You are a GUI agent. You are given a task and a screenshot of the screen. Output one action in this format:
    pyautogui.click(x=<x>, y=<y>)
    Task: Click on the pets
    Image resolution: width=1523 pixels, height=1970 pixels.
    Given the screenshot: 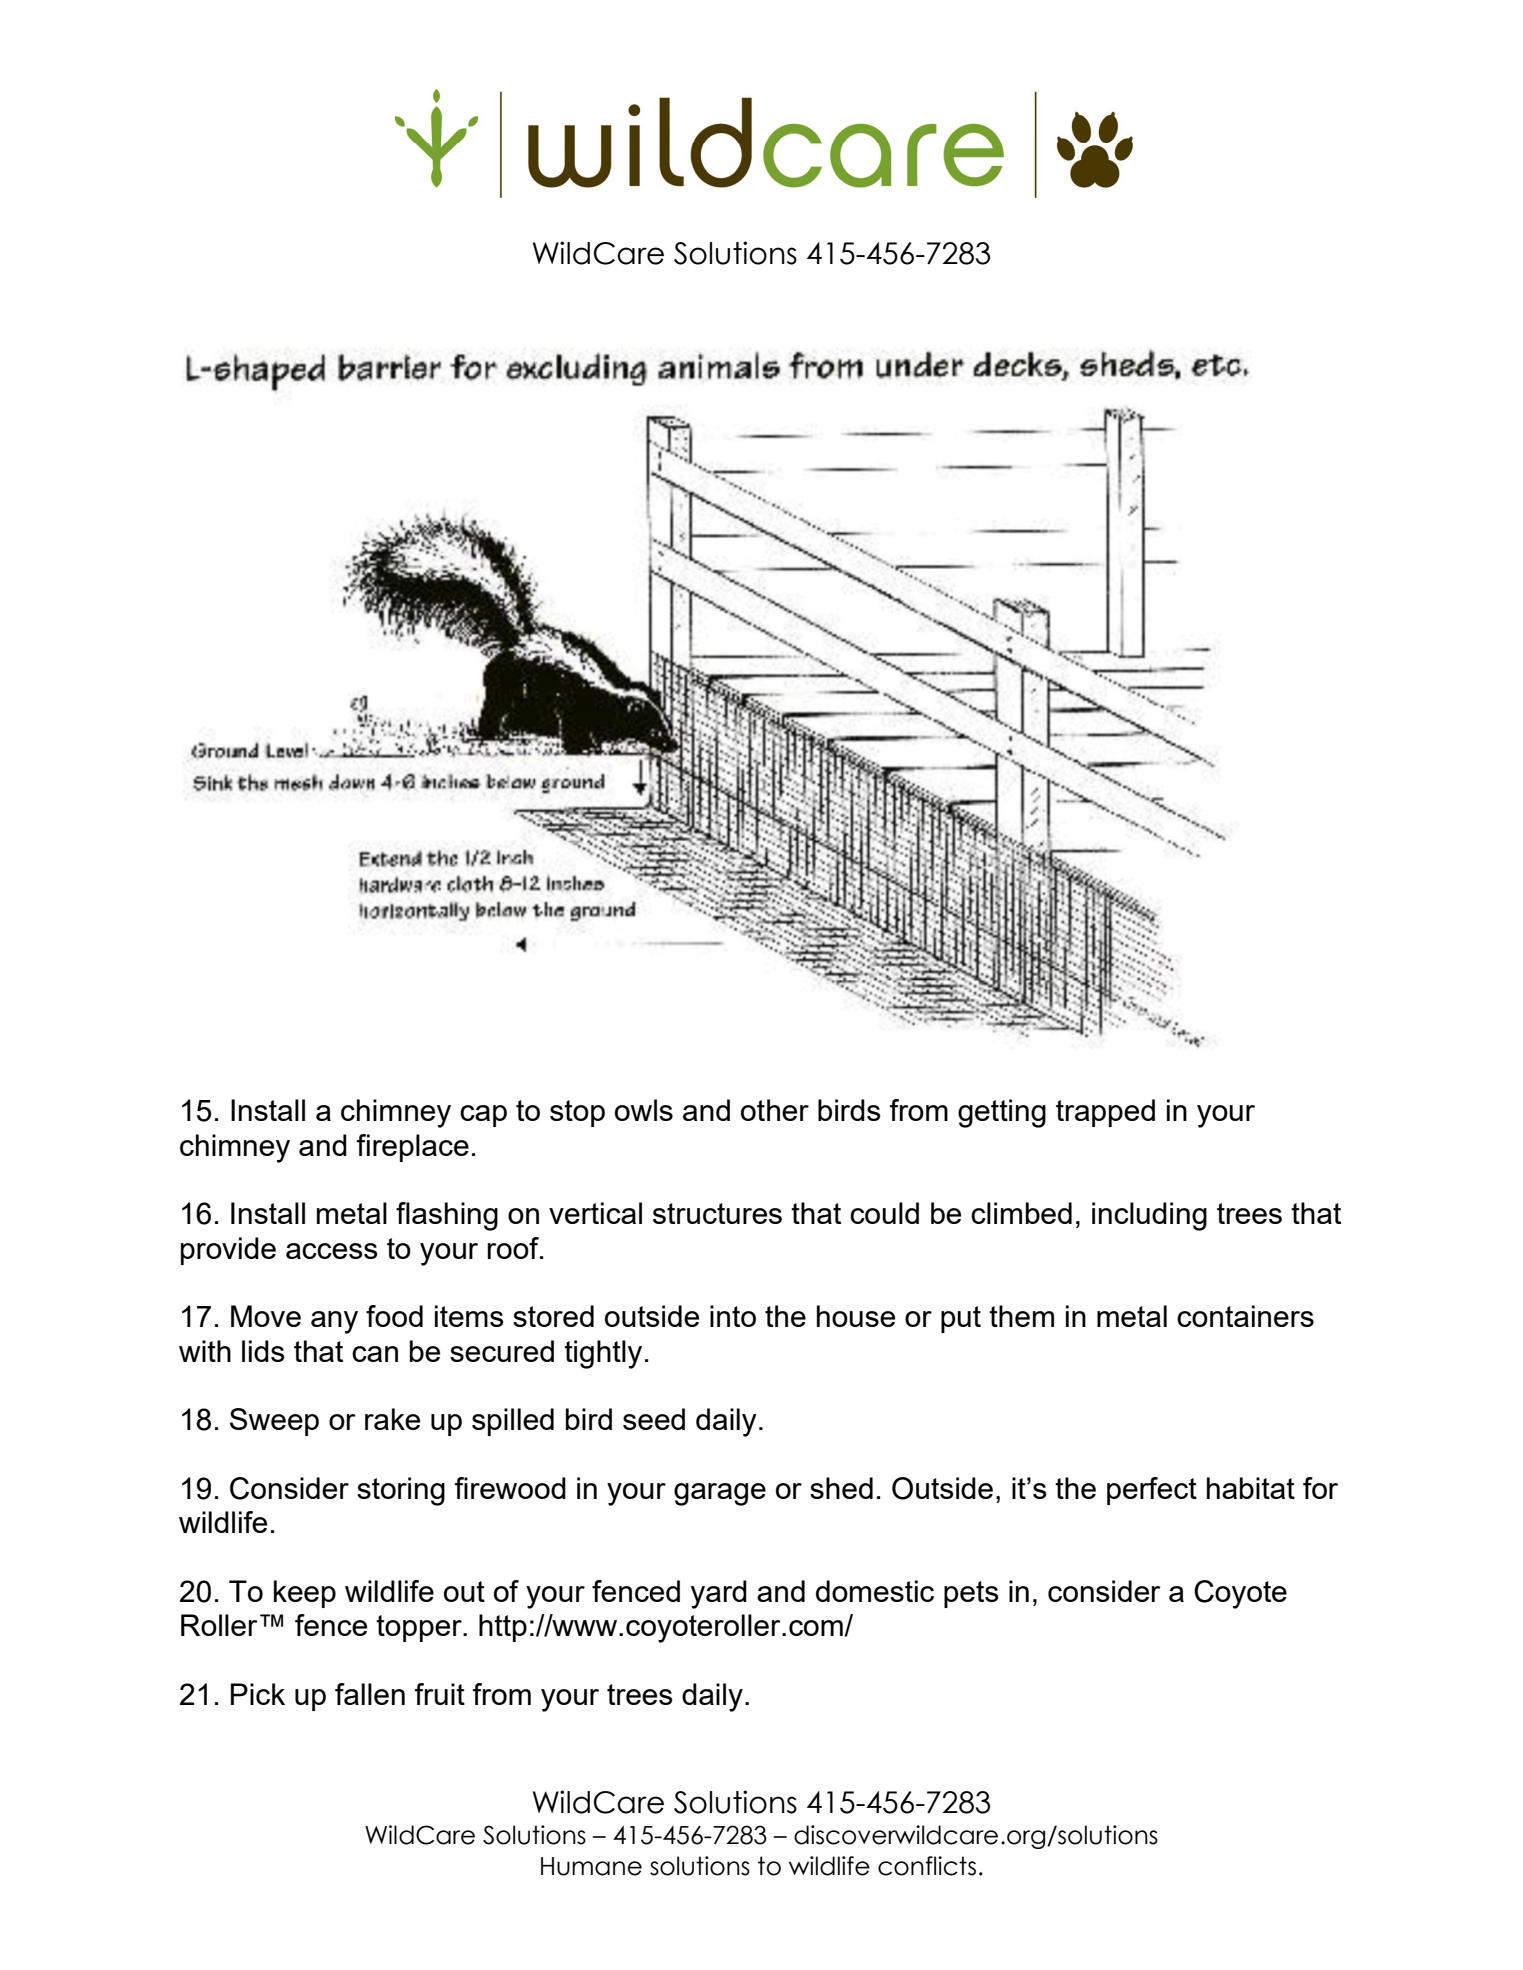 What is the action you would take?
    pyautogui.click(x=971, y=1594)
